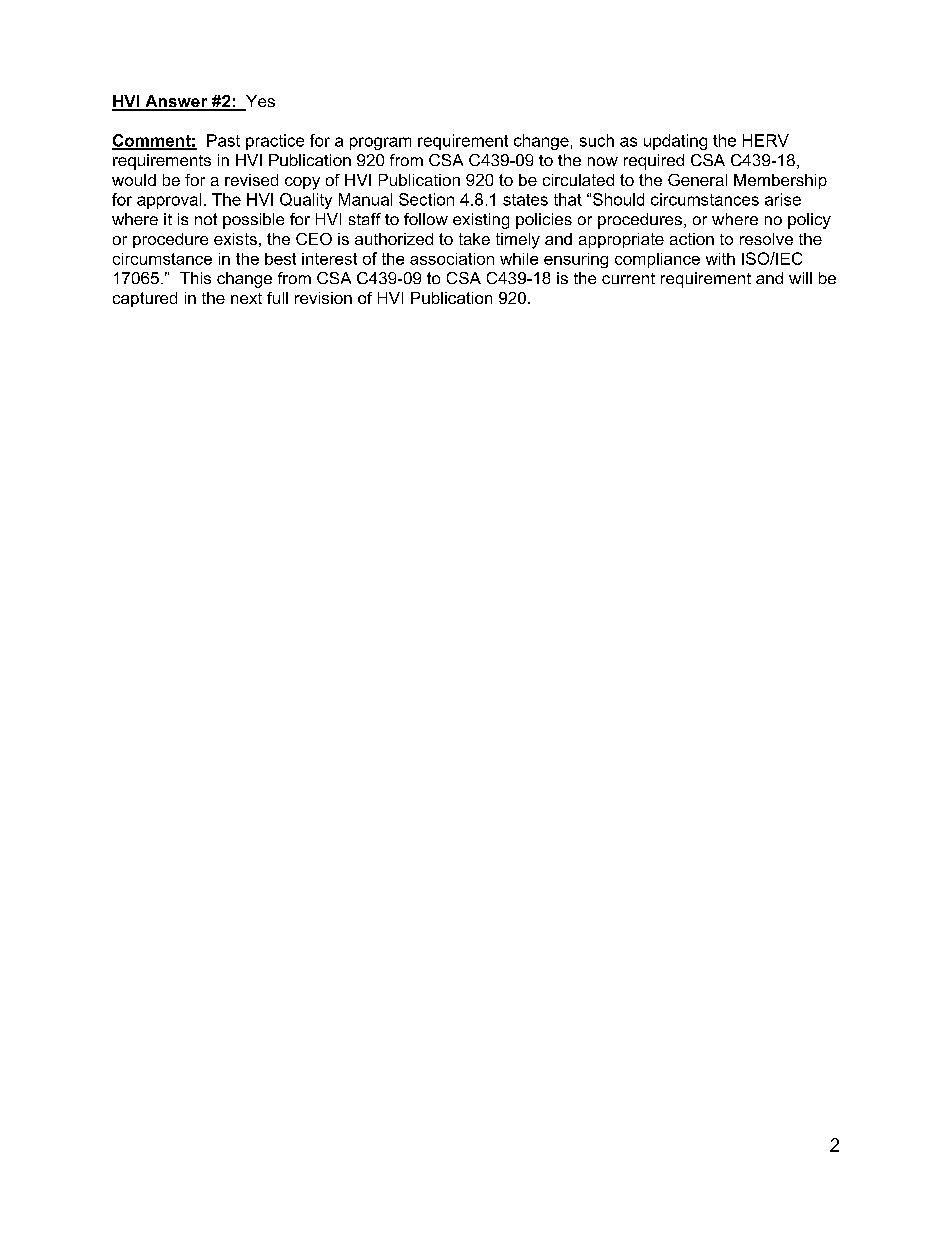 This page has width=952, height=1233. I want to click on arise, so click(783, 199).
